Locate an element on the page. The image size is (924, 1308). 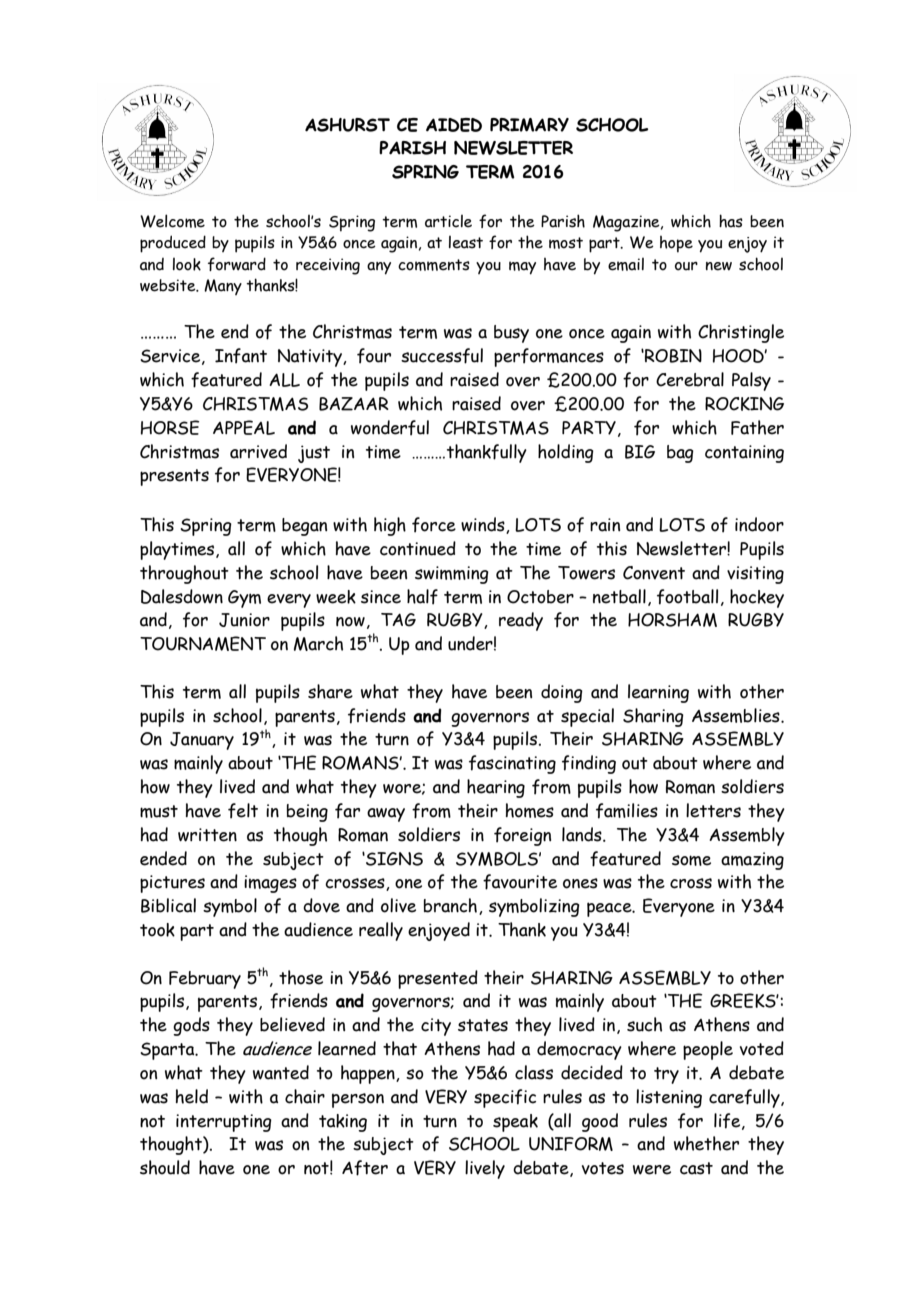
AIDED is located at coordinates (454, 125).
